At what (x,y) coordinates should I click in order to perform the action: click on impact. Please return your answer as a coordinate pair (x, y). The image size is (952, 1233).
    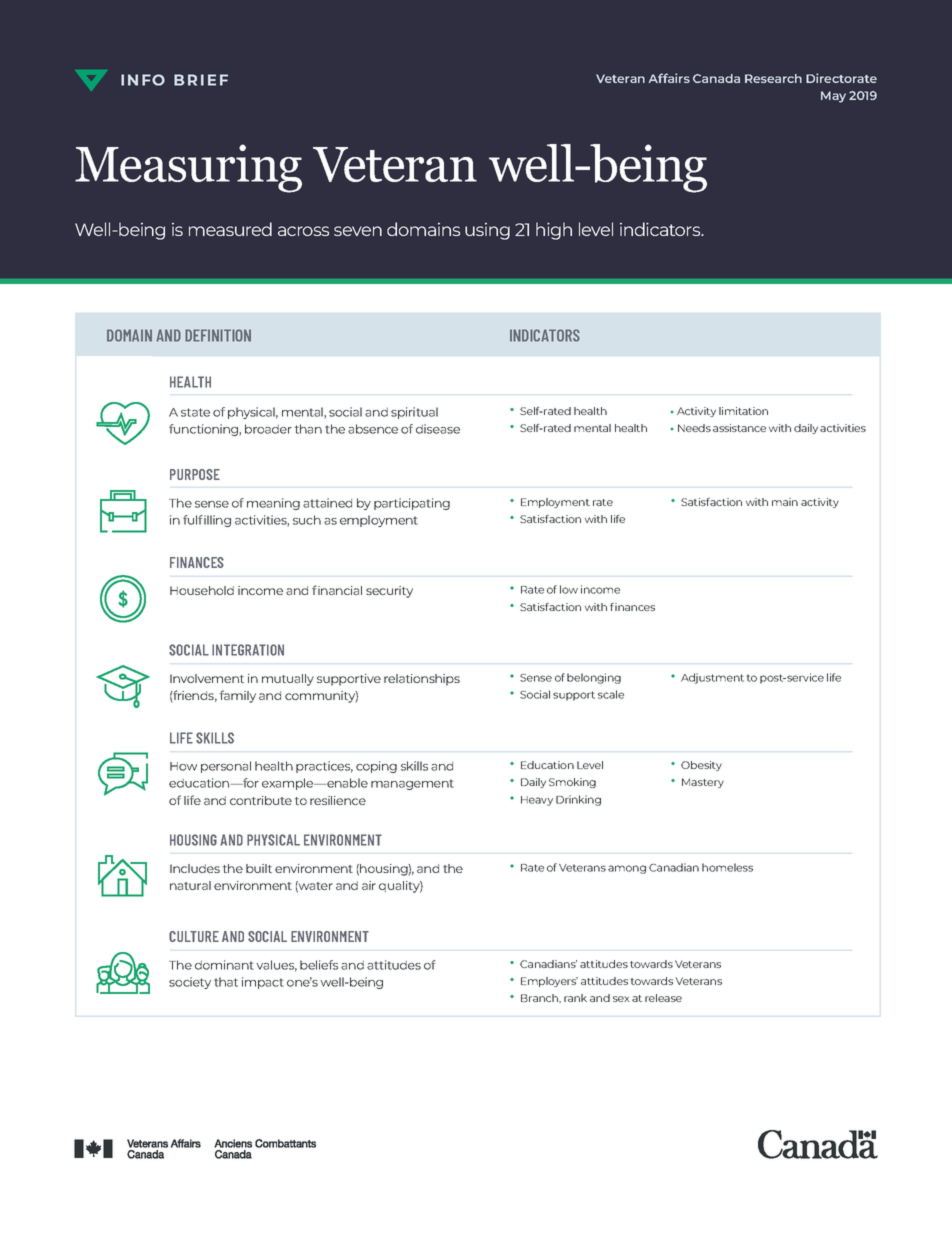
    Looking at the image, I should click on (263, 983).
